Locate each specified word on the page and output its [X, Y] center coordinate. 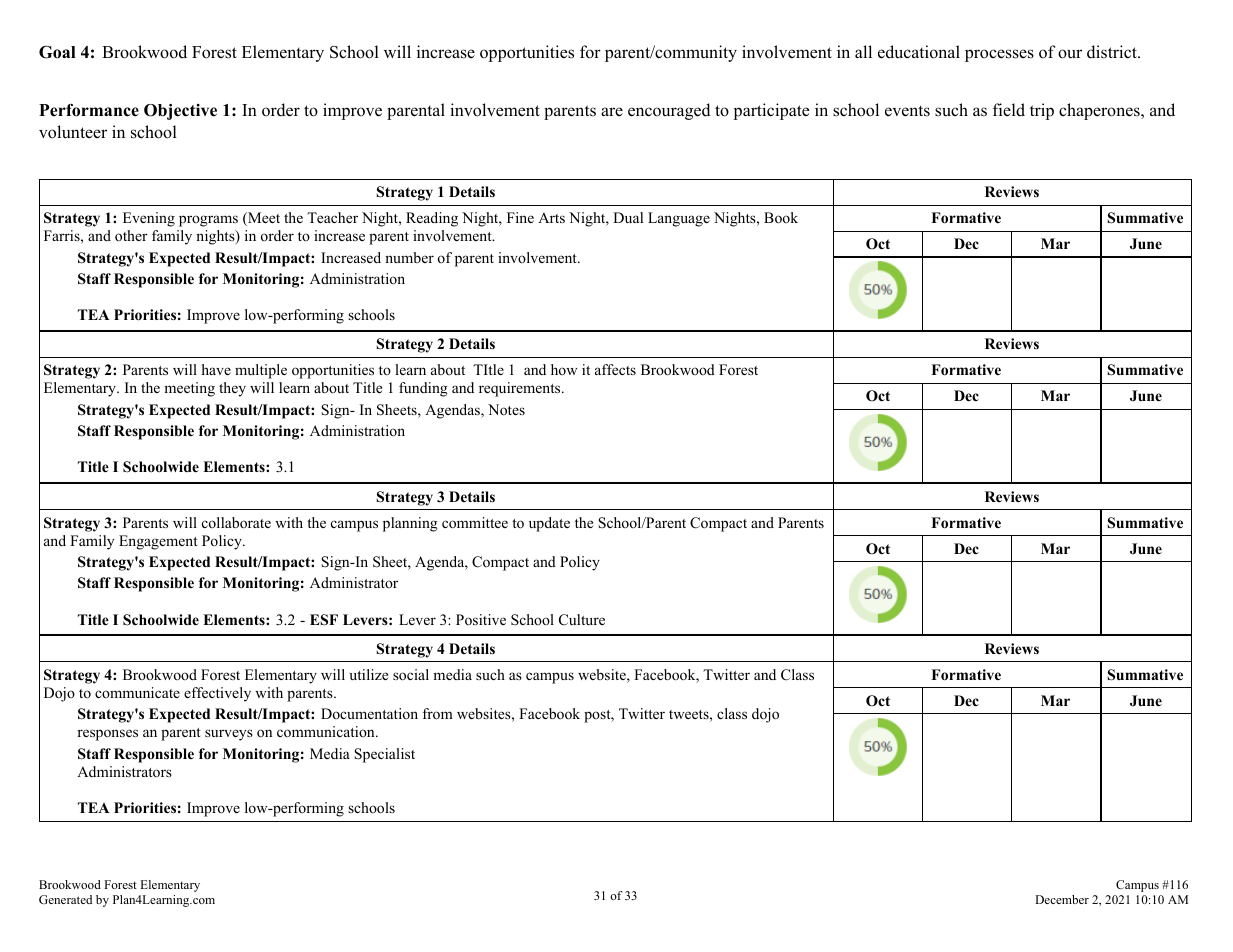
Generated [65, 899]
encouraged [669, 111]
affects [615, 369]
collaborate [236, 522]
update [549, 524]
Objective [180, 112]
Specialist [384, 755]
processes [999, 55]
